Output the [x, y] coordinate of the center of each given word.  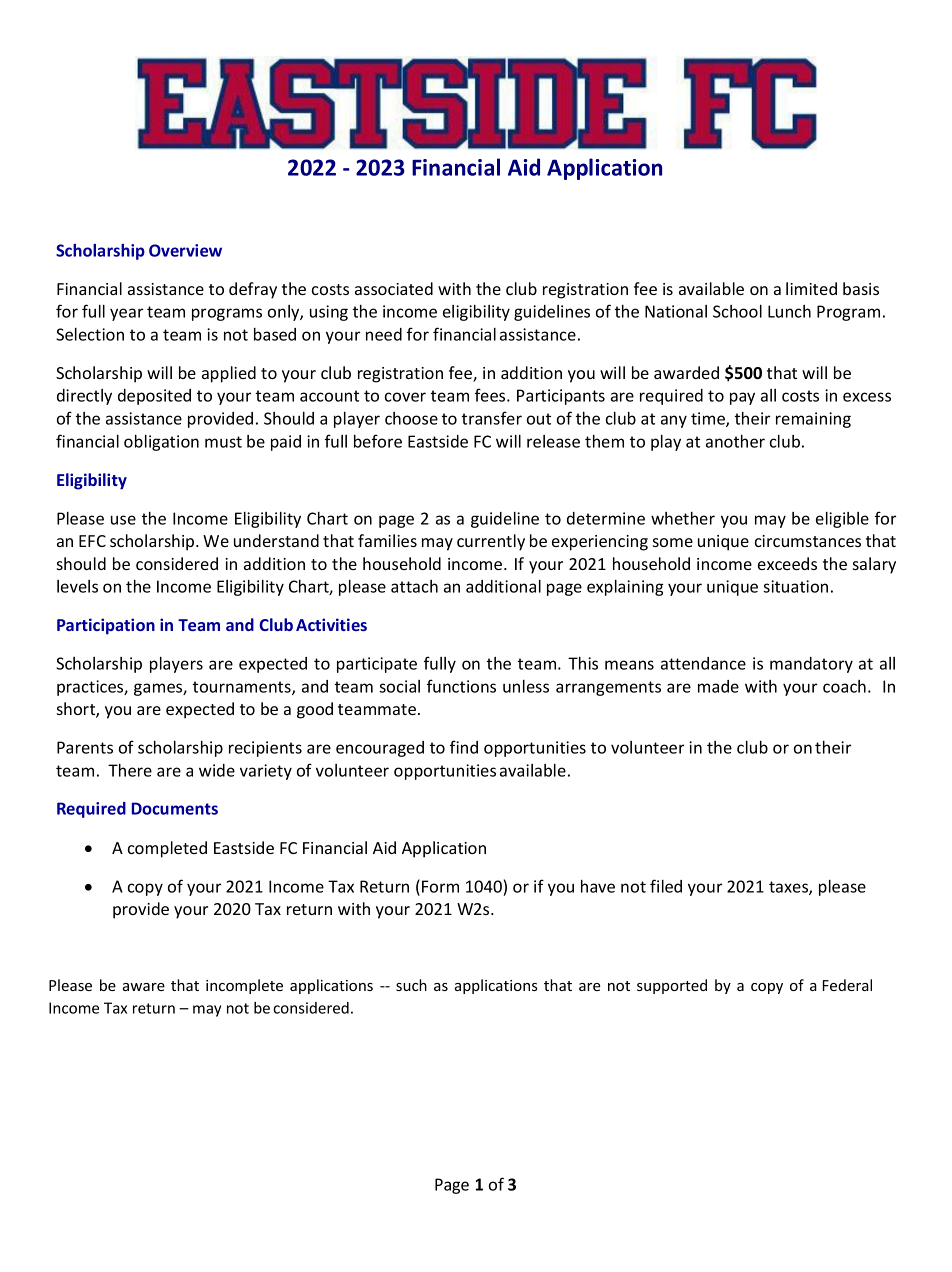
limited [811, 288]
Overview [185, 250]
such [411, 985]
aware [144, 987]
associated [394, 288]
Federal [847, 985]
